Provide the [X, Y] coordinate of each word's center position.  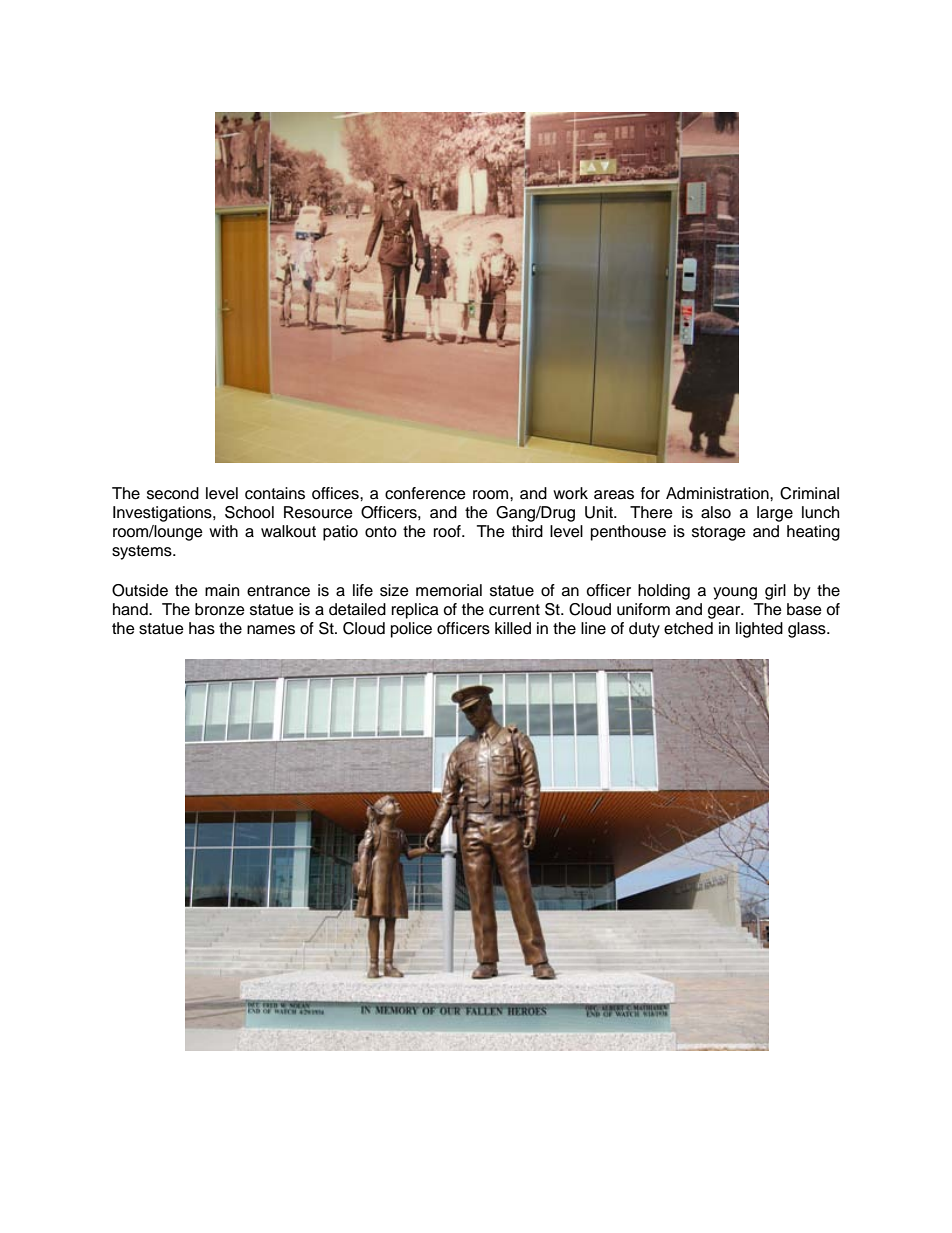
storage [719, 533]
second [173, 493]
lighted [759, 630]
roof [448, 531]
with [223, 531]
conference [425, 493]
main [222, 590]
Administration [718, 493]
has [202, 628]
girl [775, 592]
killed [513, 628]
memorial [449, 590]
